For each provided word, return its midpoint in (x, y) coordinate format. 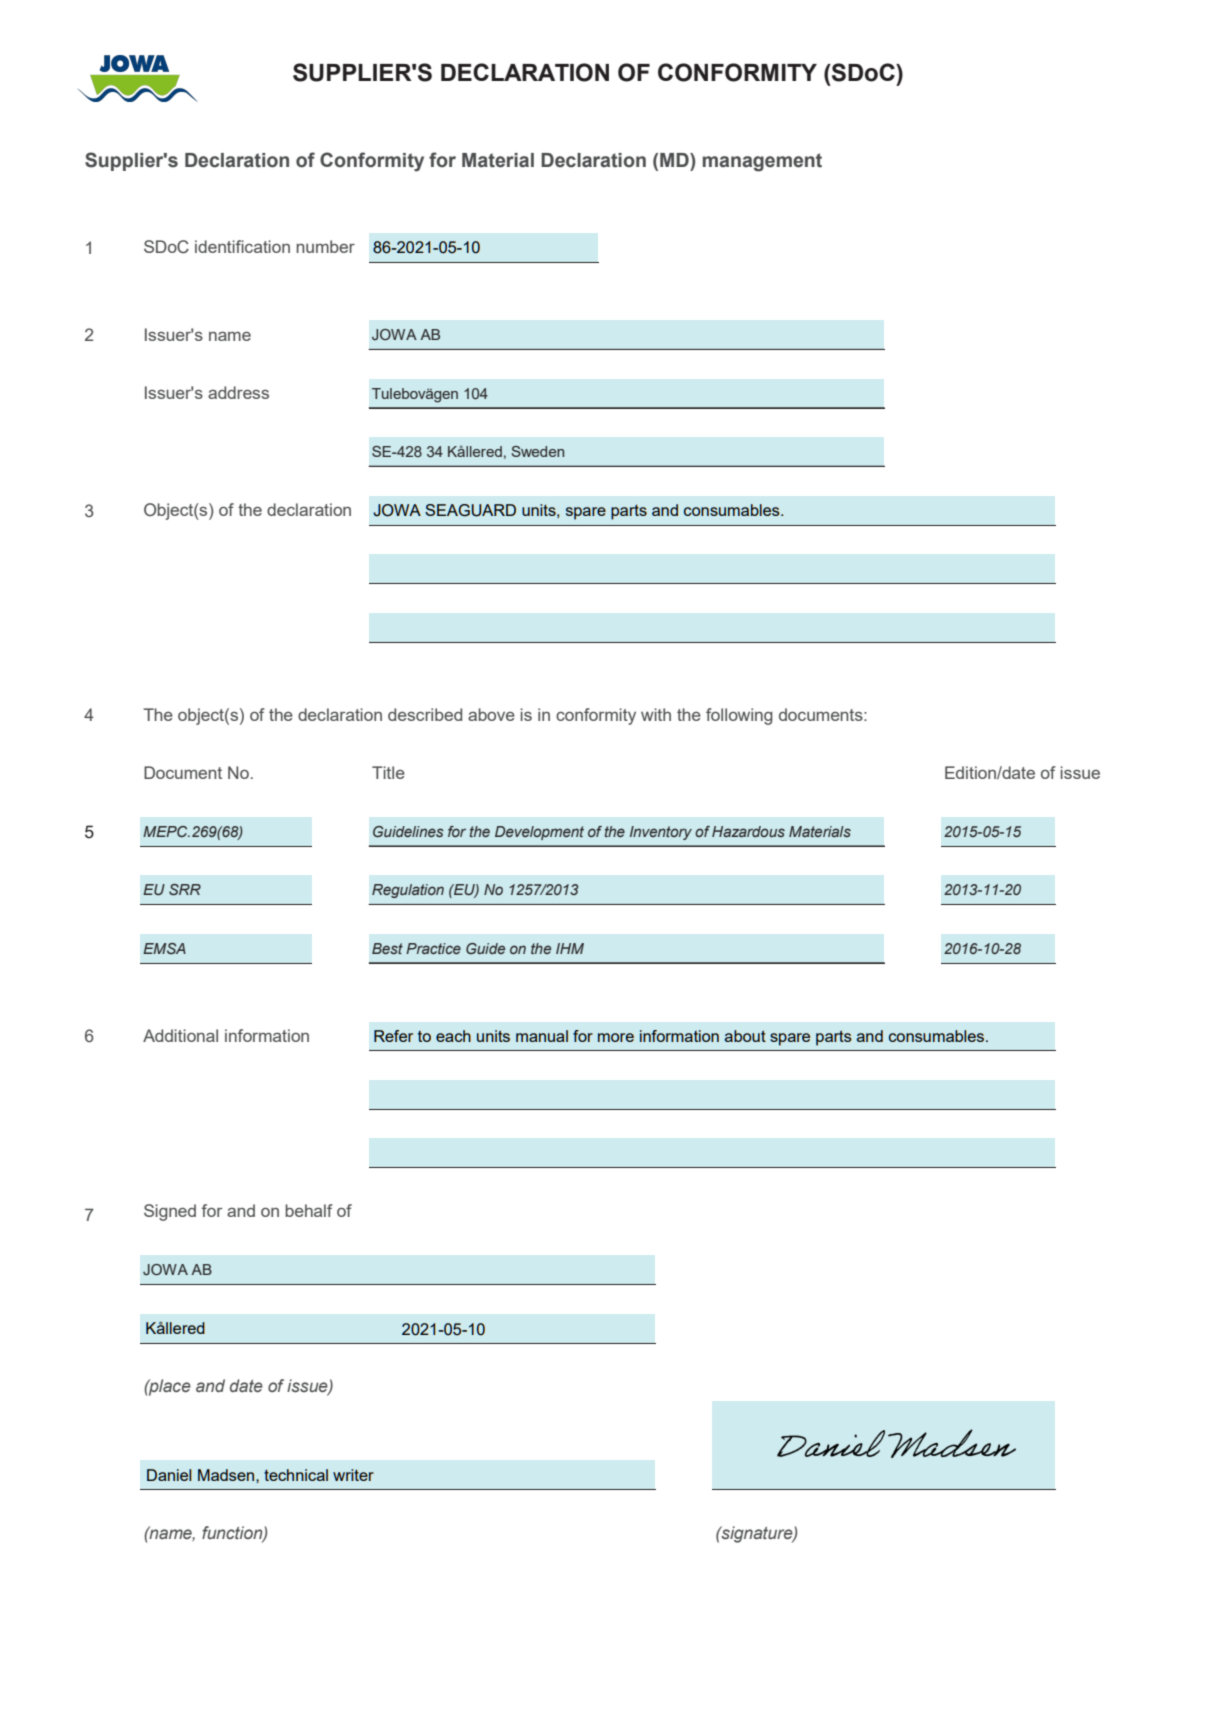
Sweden (538, 451)
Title (388, 772)
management (762, 162)
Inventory (661, 833)
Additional (180, 1035)
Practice (433, 948)
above (491, 714)
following (739, 716)
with (656, 714)
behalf (309, 1210)
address (238, 392)
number (326, 246)
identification (242, 246)
